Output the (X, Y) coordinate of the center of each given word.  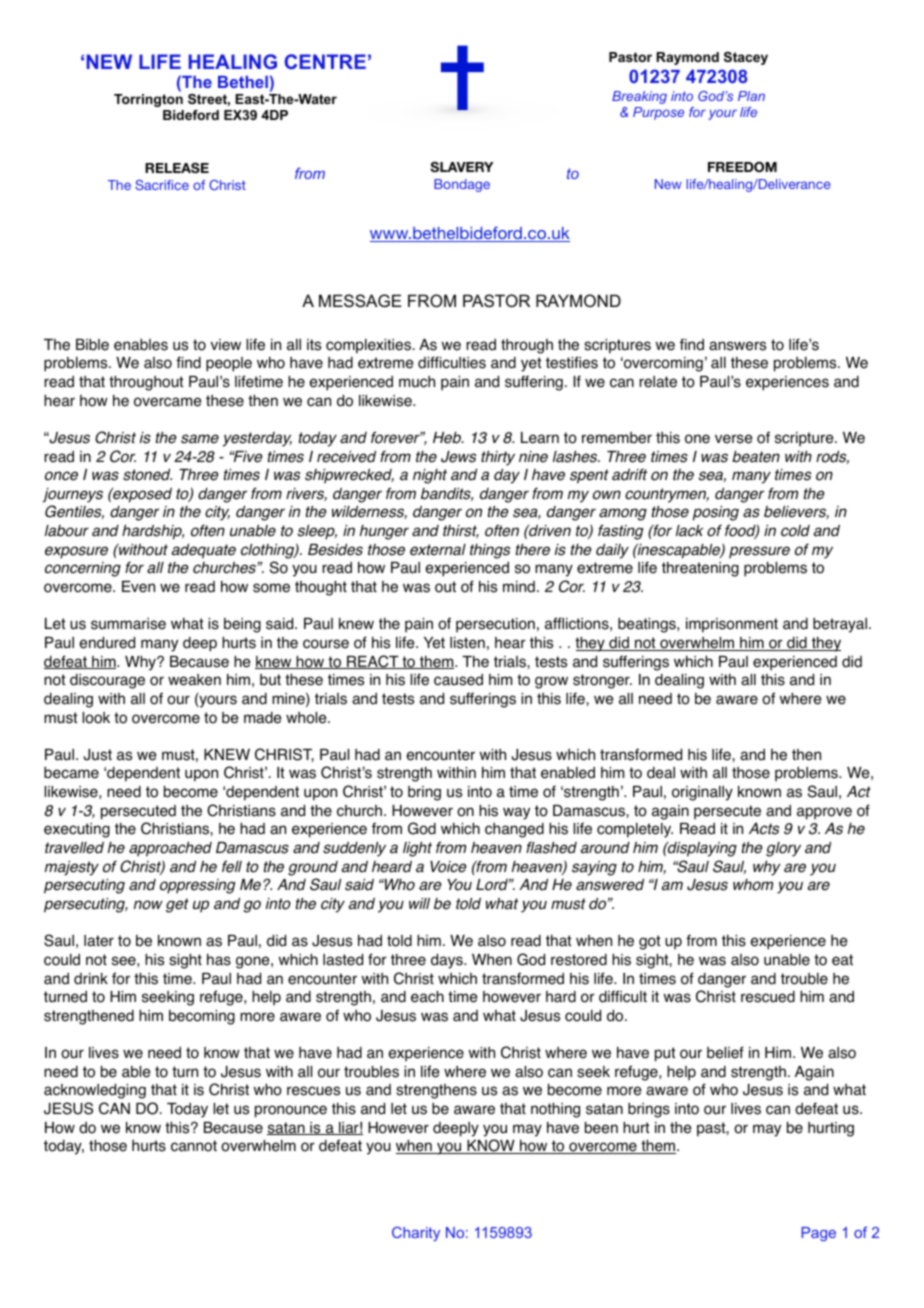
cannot (194, 1146)
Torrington (148, 100)
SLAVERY (461, 167)
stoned (147, 475)
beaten (756, 457)
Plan (751, 96)
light (417, 849)
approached (170, 849)
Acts (764, 829)
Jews (458, 457)
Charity (416, 1234)
